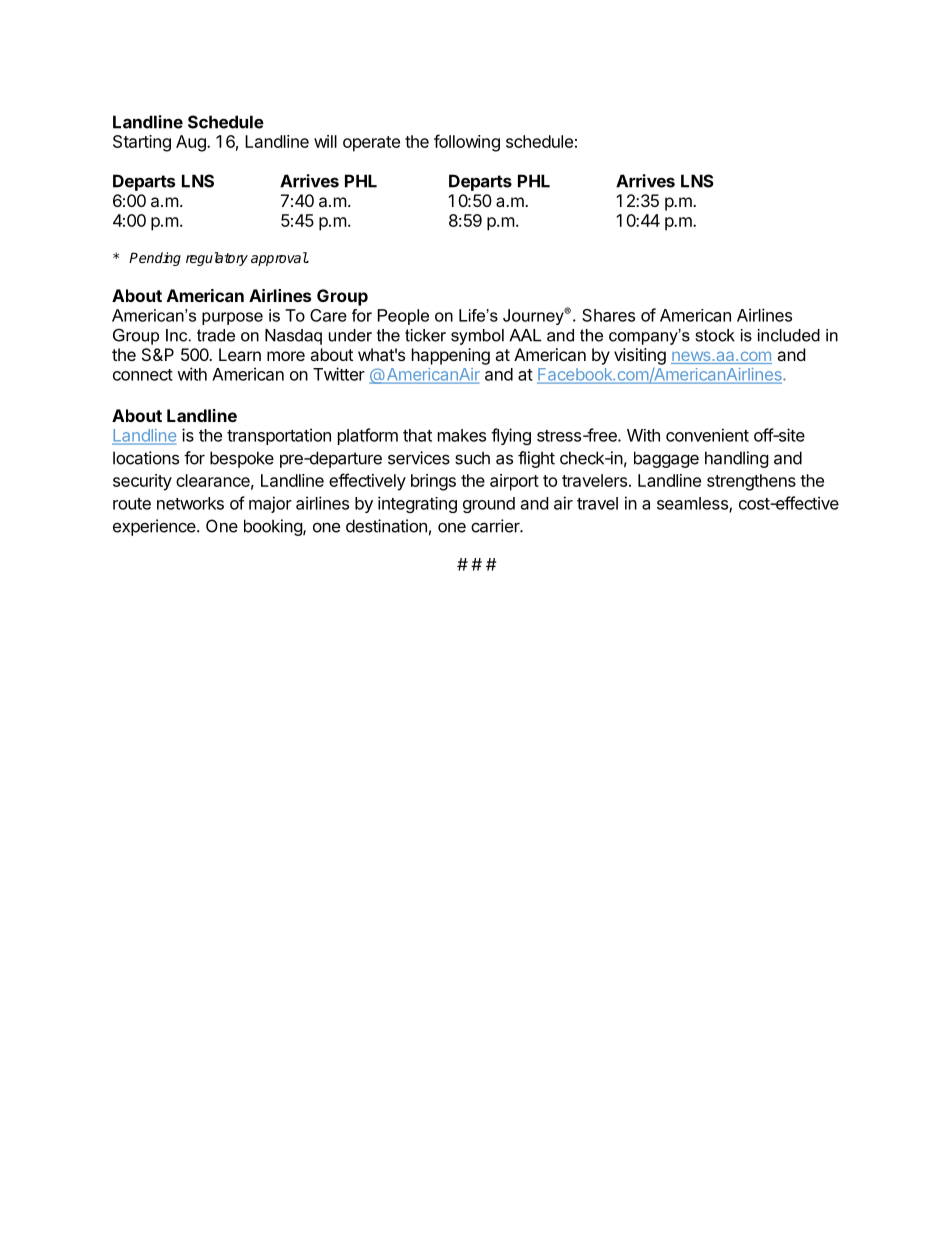 The height and width of the page is (1233, 952). Describe the element at coordinates (462, 435) in the page. I see `makes` at that location.
